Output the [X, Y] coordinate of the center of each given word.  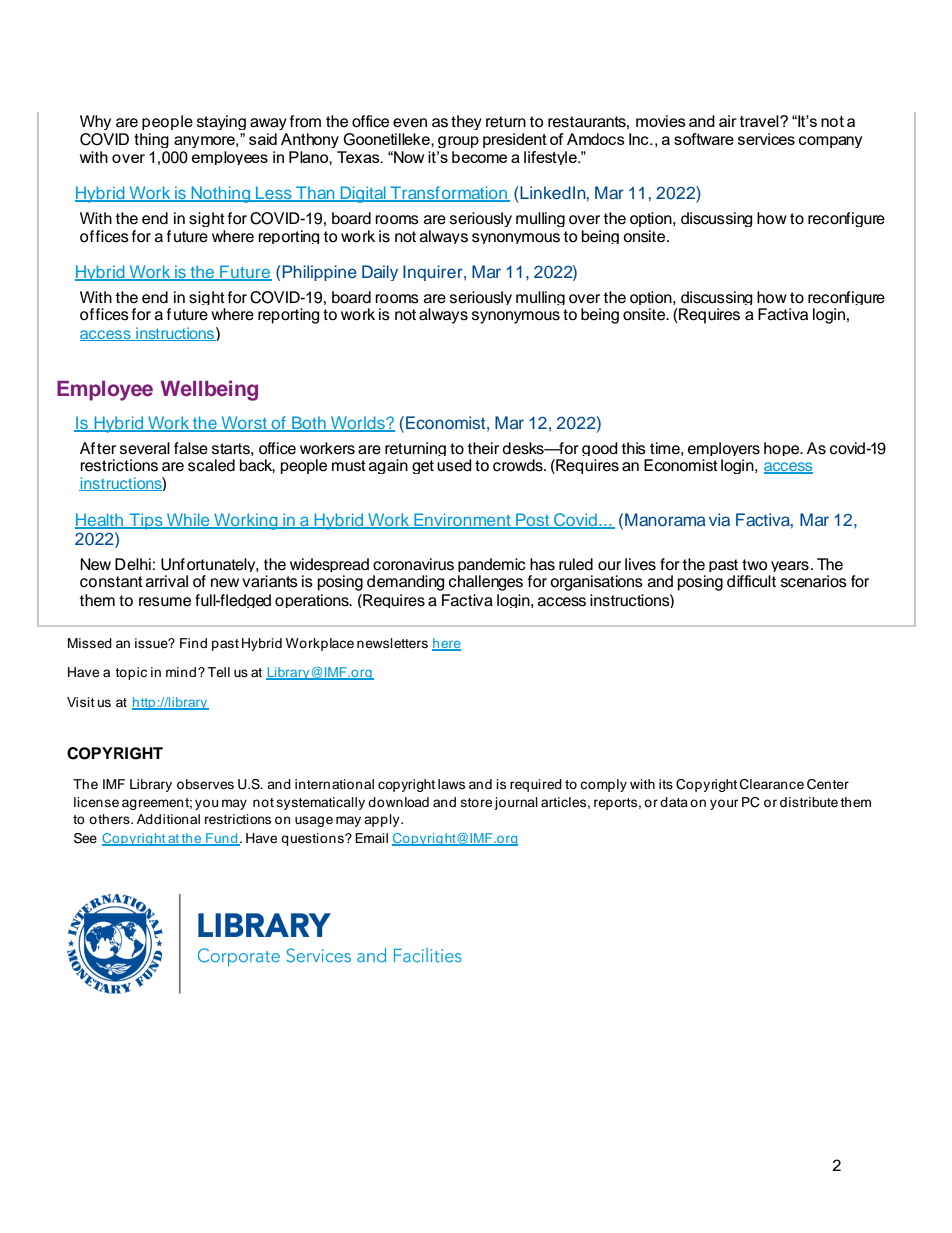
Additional [168, 819]
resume [165, 602]
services [766, 139]
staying [221, 122]
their [483, 448]
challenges [486, 583]
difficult [751, 581]
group [458, 142]
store [476, 802]
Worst [244, 424]
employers [724, 451]
